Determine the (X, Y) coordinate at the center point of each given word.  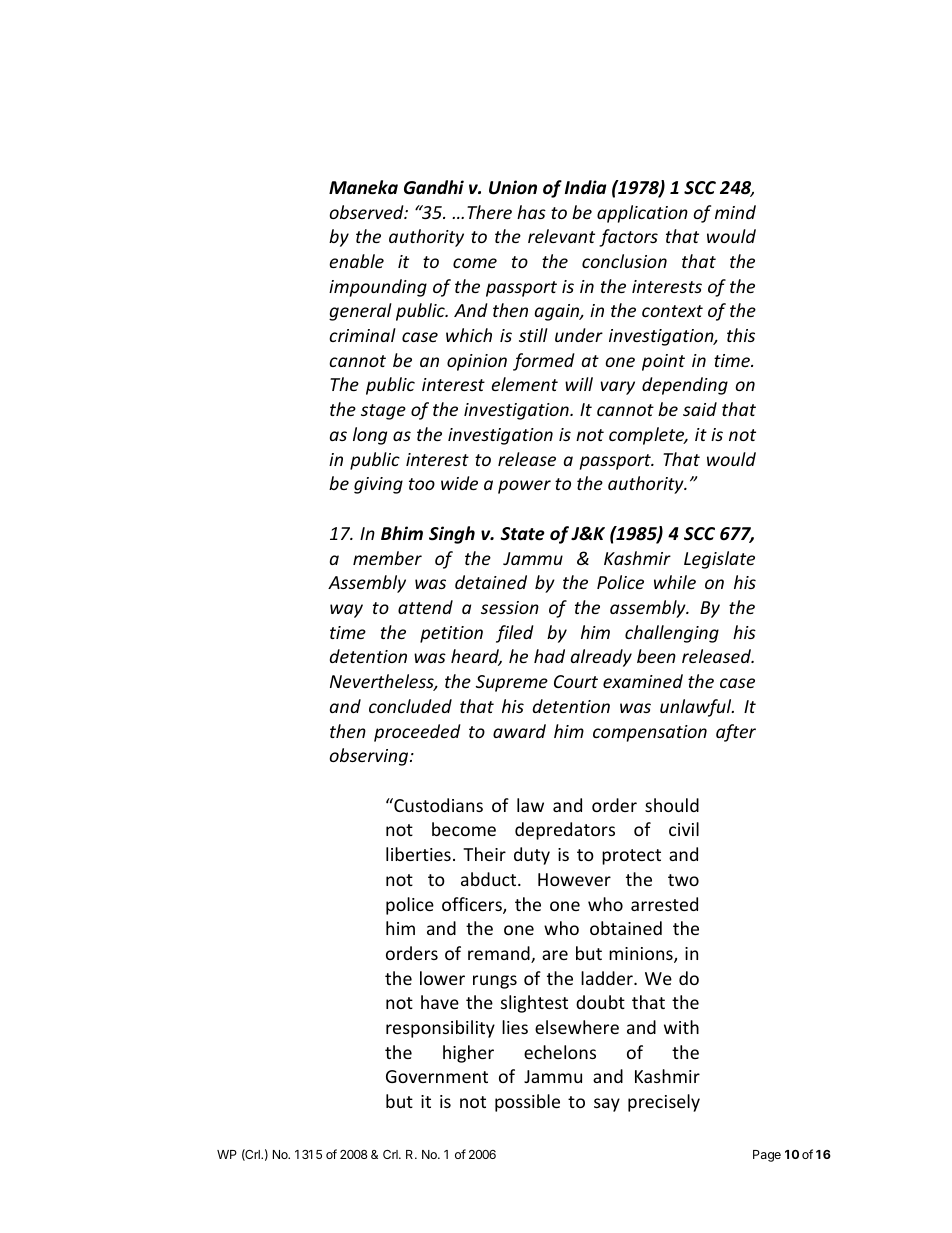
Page (767, 1156)
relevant (561, 236)
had (549, 656)
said (700, 409)
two (683, 880)
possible (527, 1103)
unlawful (697, 708)
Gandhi (434, 187)
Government (437, 1076)
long (370, 436)
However (574, 879)
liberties (418, 854)
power (524, 487)
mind (735, 212)
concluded (410, 706)
